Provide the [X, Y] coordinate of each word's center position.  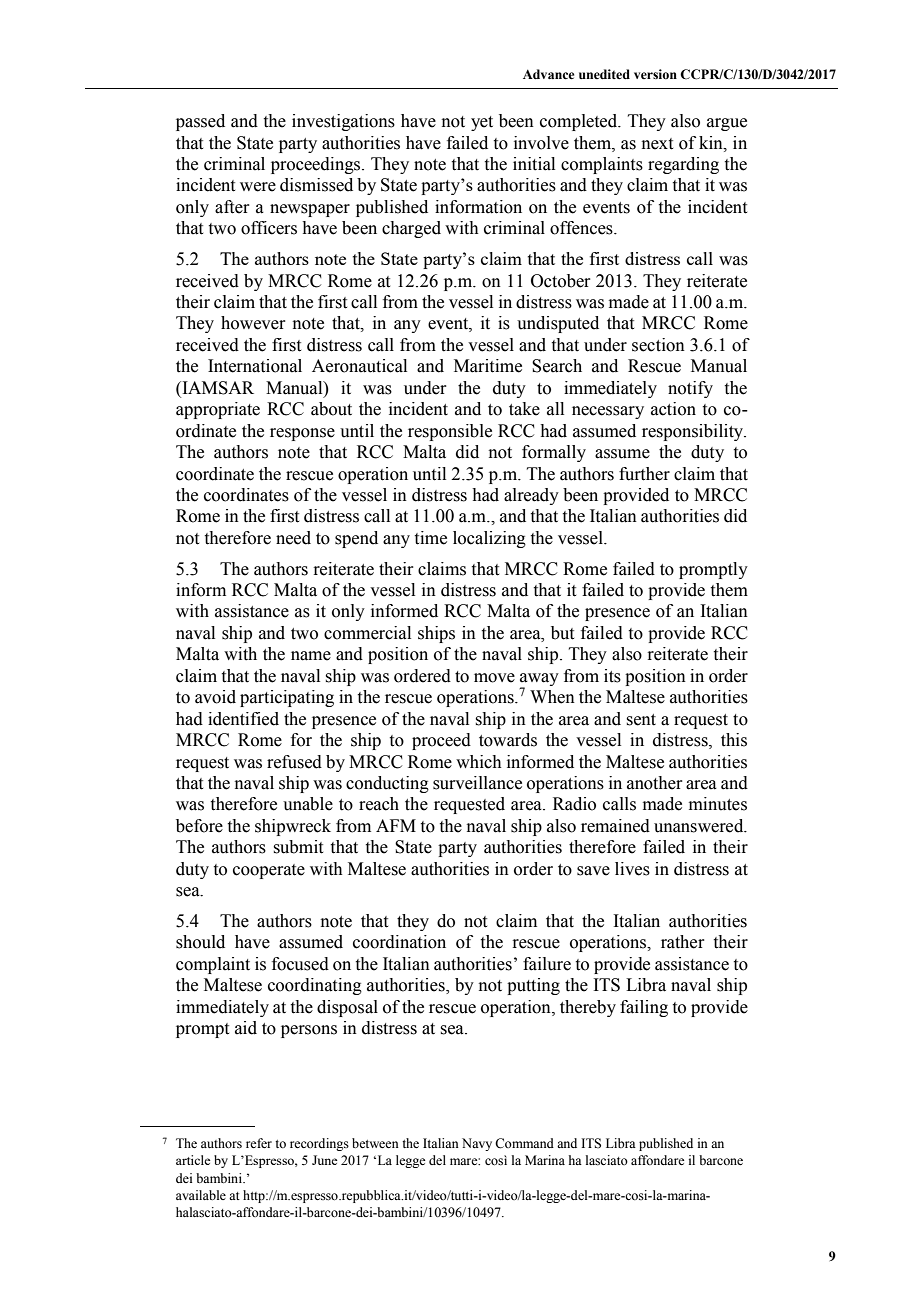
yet [482, 123]
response [302, 434]
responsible [450, 432]
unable [308, 804]
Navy [477, 1144]
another [654, 783]
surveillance [477, 783]
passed [200, 122]
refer [259, 1143]
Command [524, 1143]
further [644, 474]
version [655, 74]
